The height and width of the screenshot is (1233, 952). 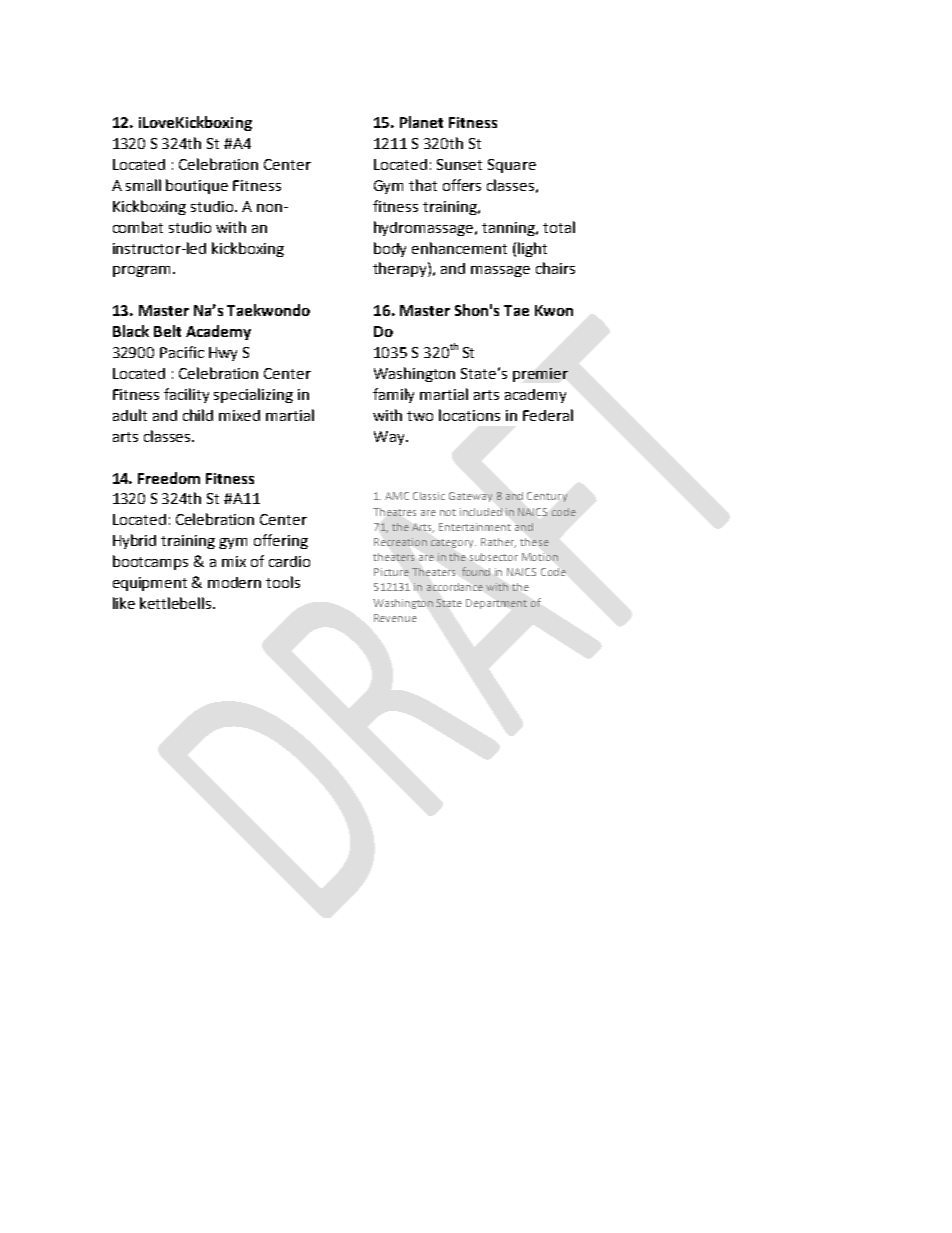 I want to click on child, so click(x=198, y=415).
